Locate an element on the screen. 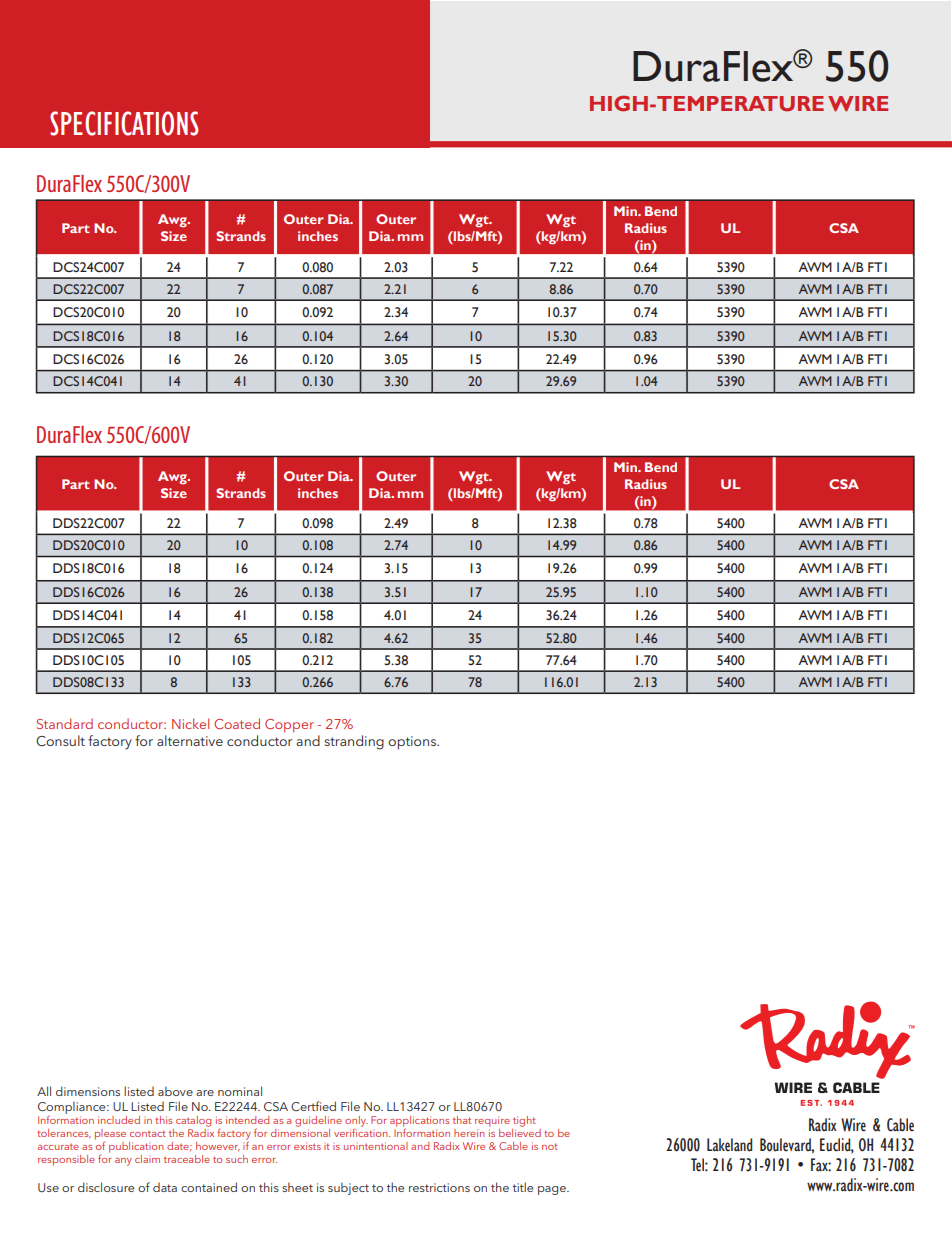  SPECIFICATIONS is located at coordinates (124, 123).
